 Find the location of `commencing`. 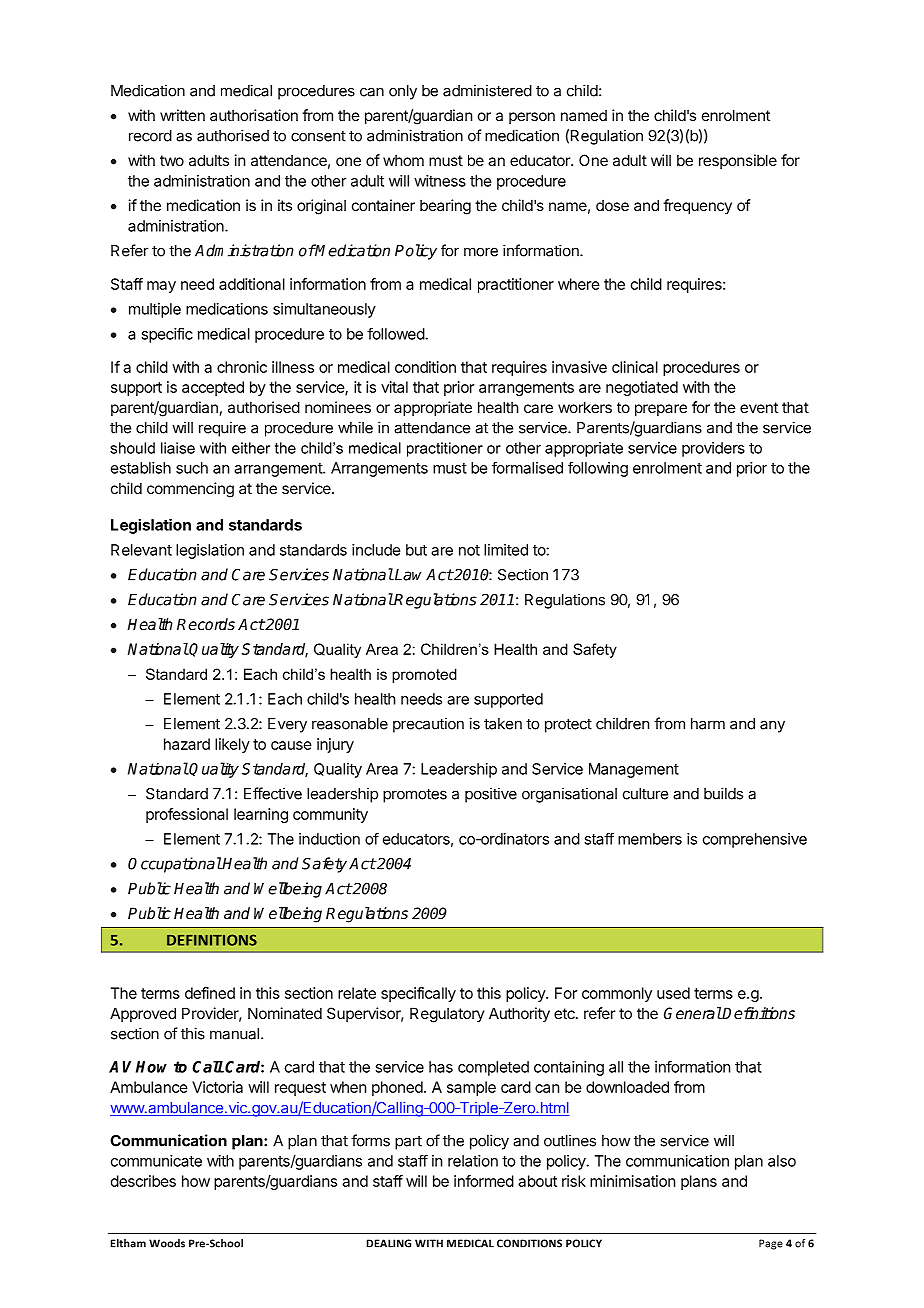

commencing is located at coordinates (190, 490).
